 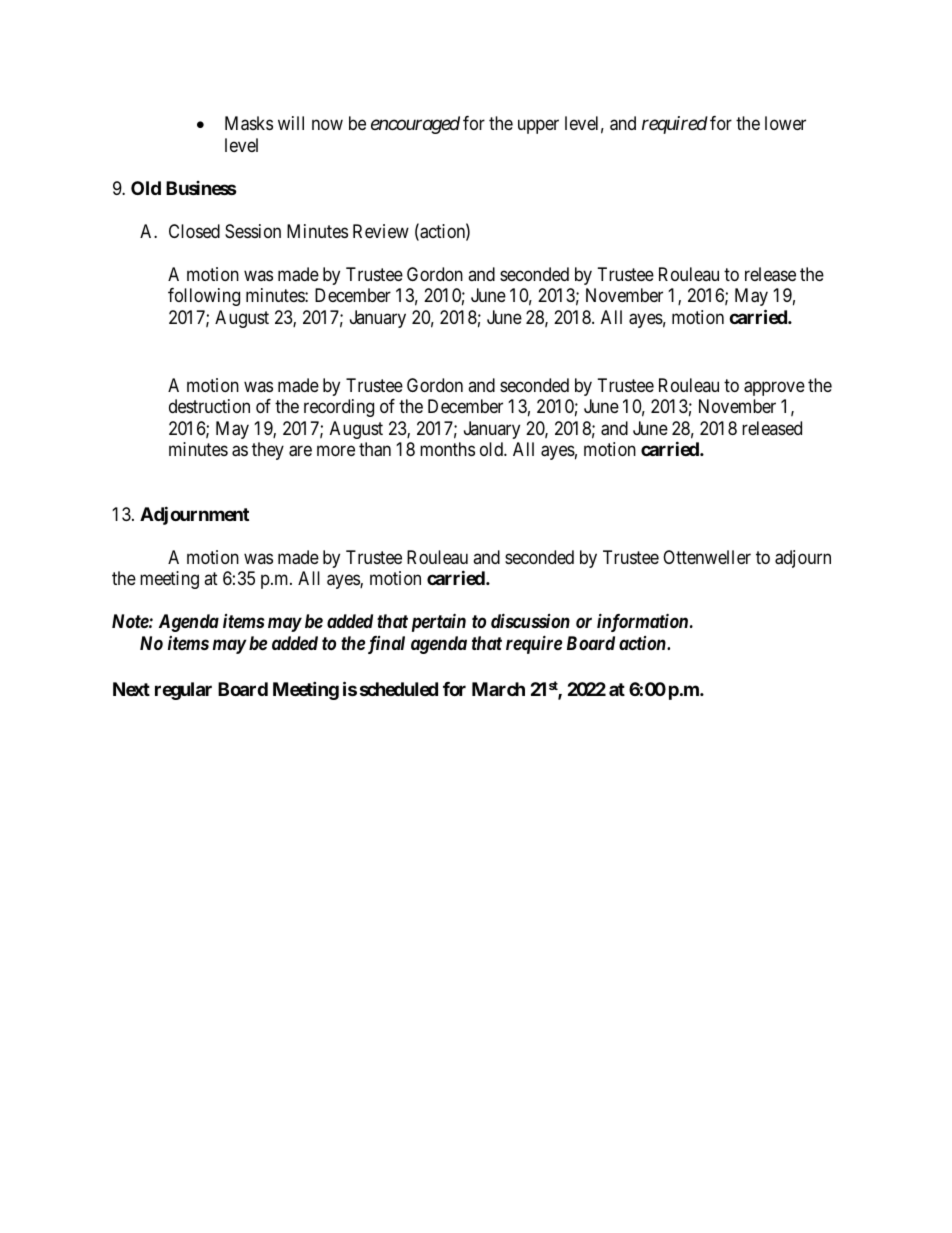 I want to click on March, so click(x=498, y=689).
